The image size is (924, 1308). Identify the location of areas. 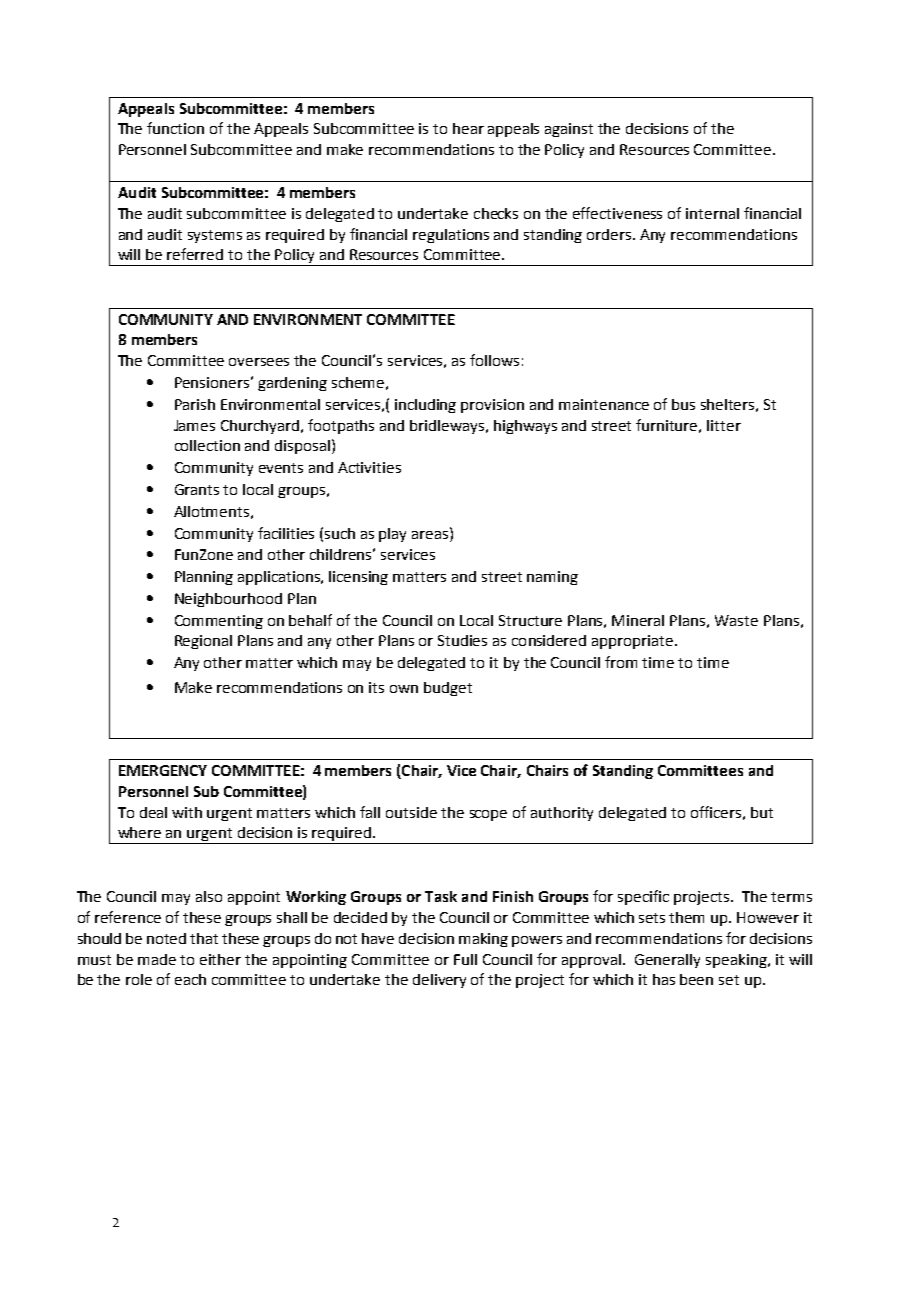
(431, 533).
